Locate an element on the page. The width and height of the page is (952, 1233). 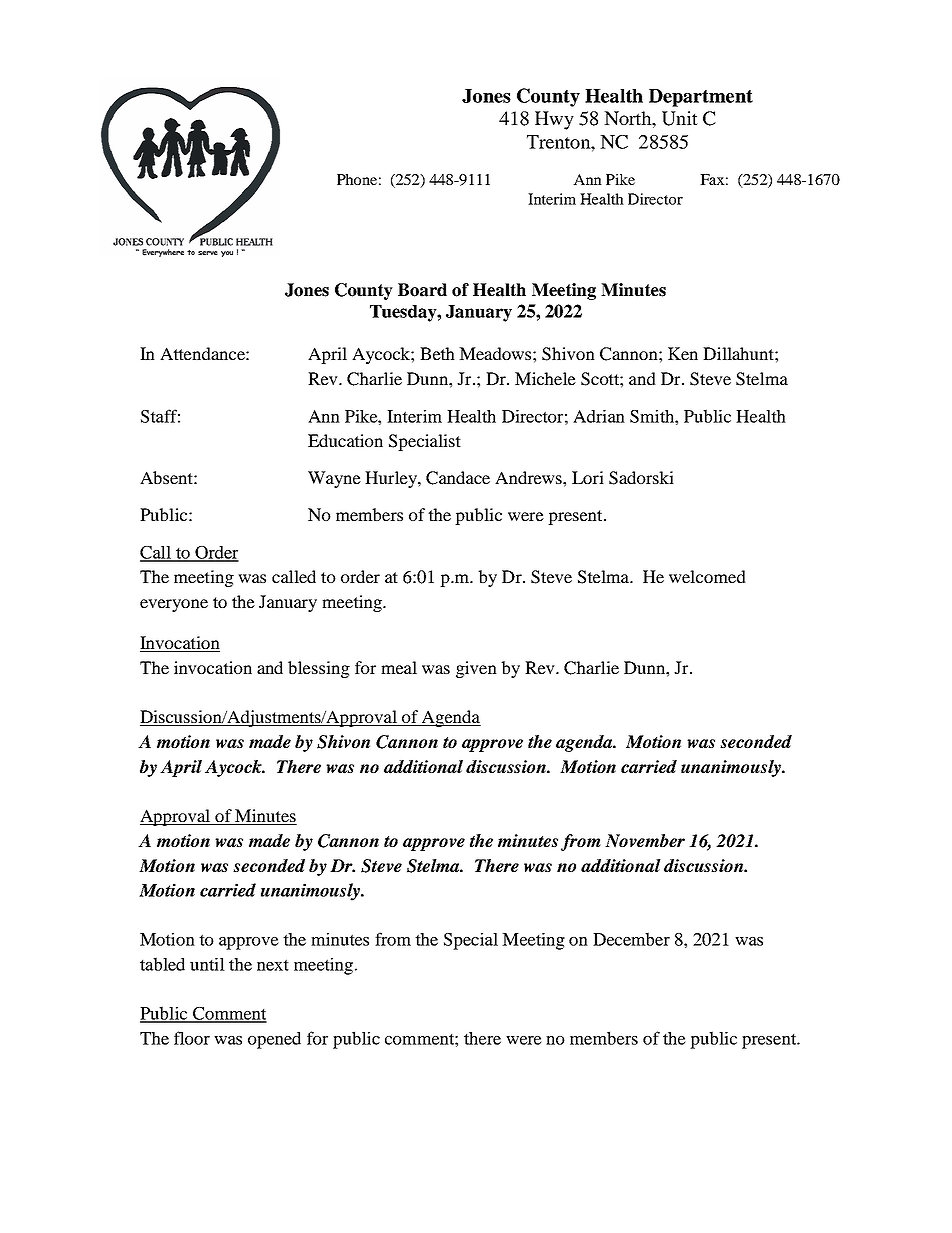
Unit is located at coordinates (680, 118).
